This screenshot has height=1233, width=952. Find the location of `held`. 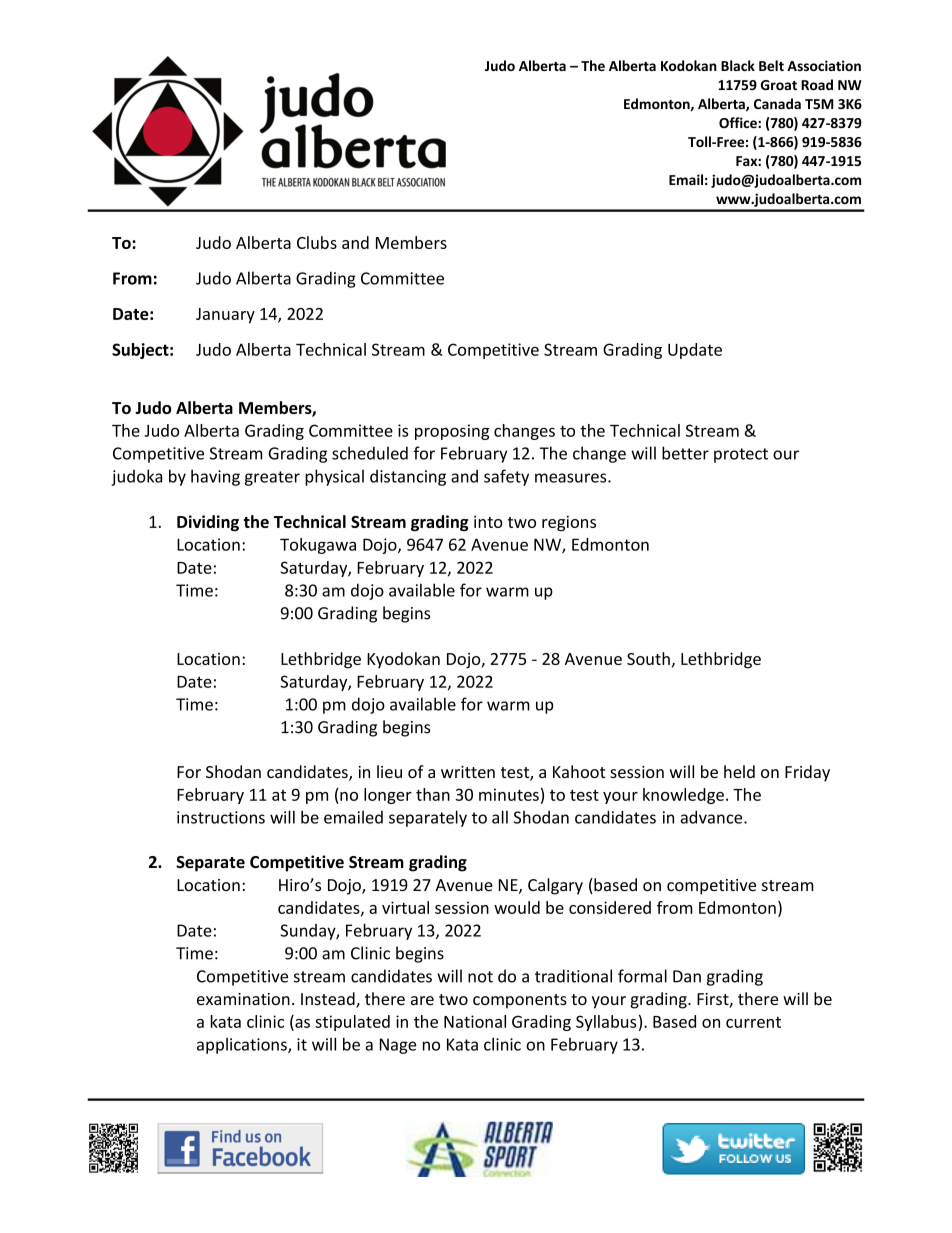

held is located at coordinates (739, 771).
